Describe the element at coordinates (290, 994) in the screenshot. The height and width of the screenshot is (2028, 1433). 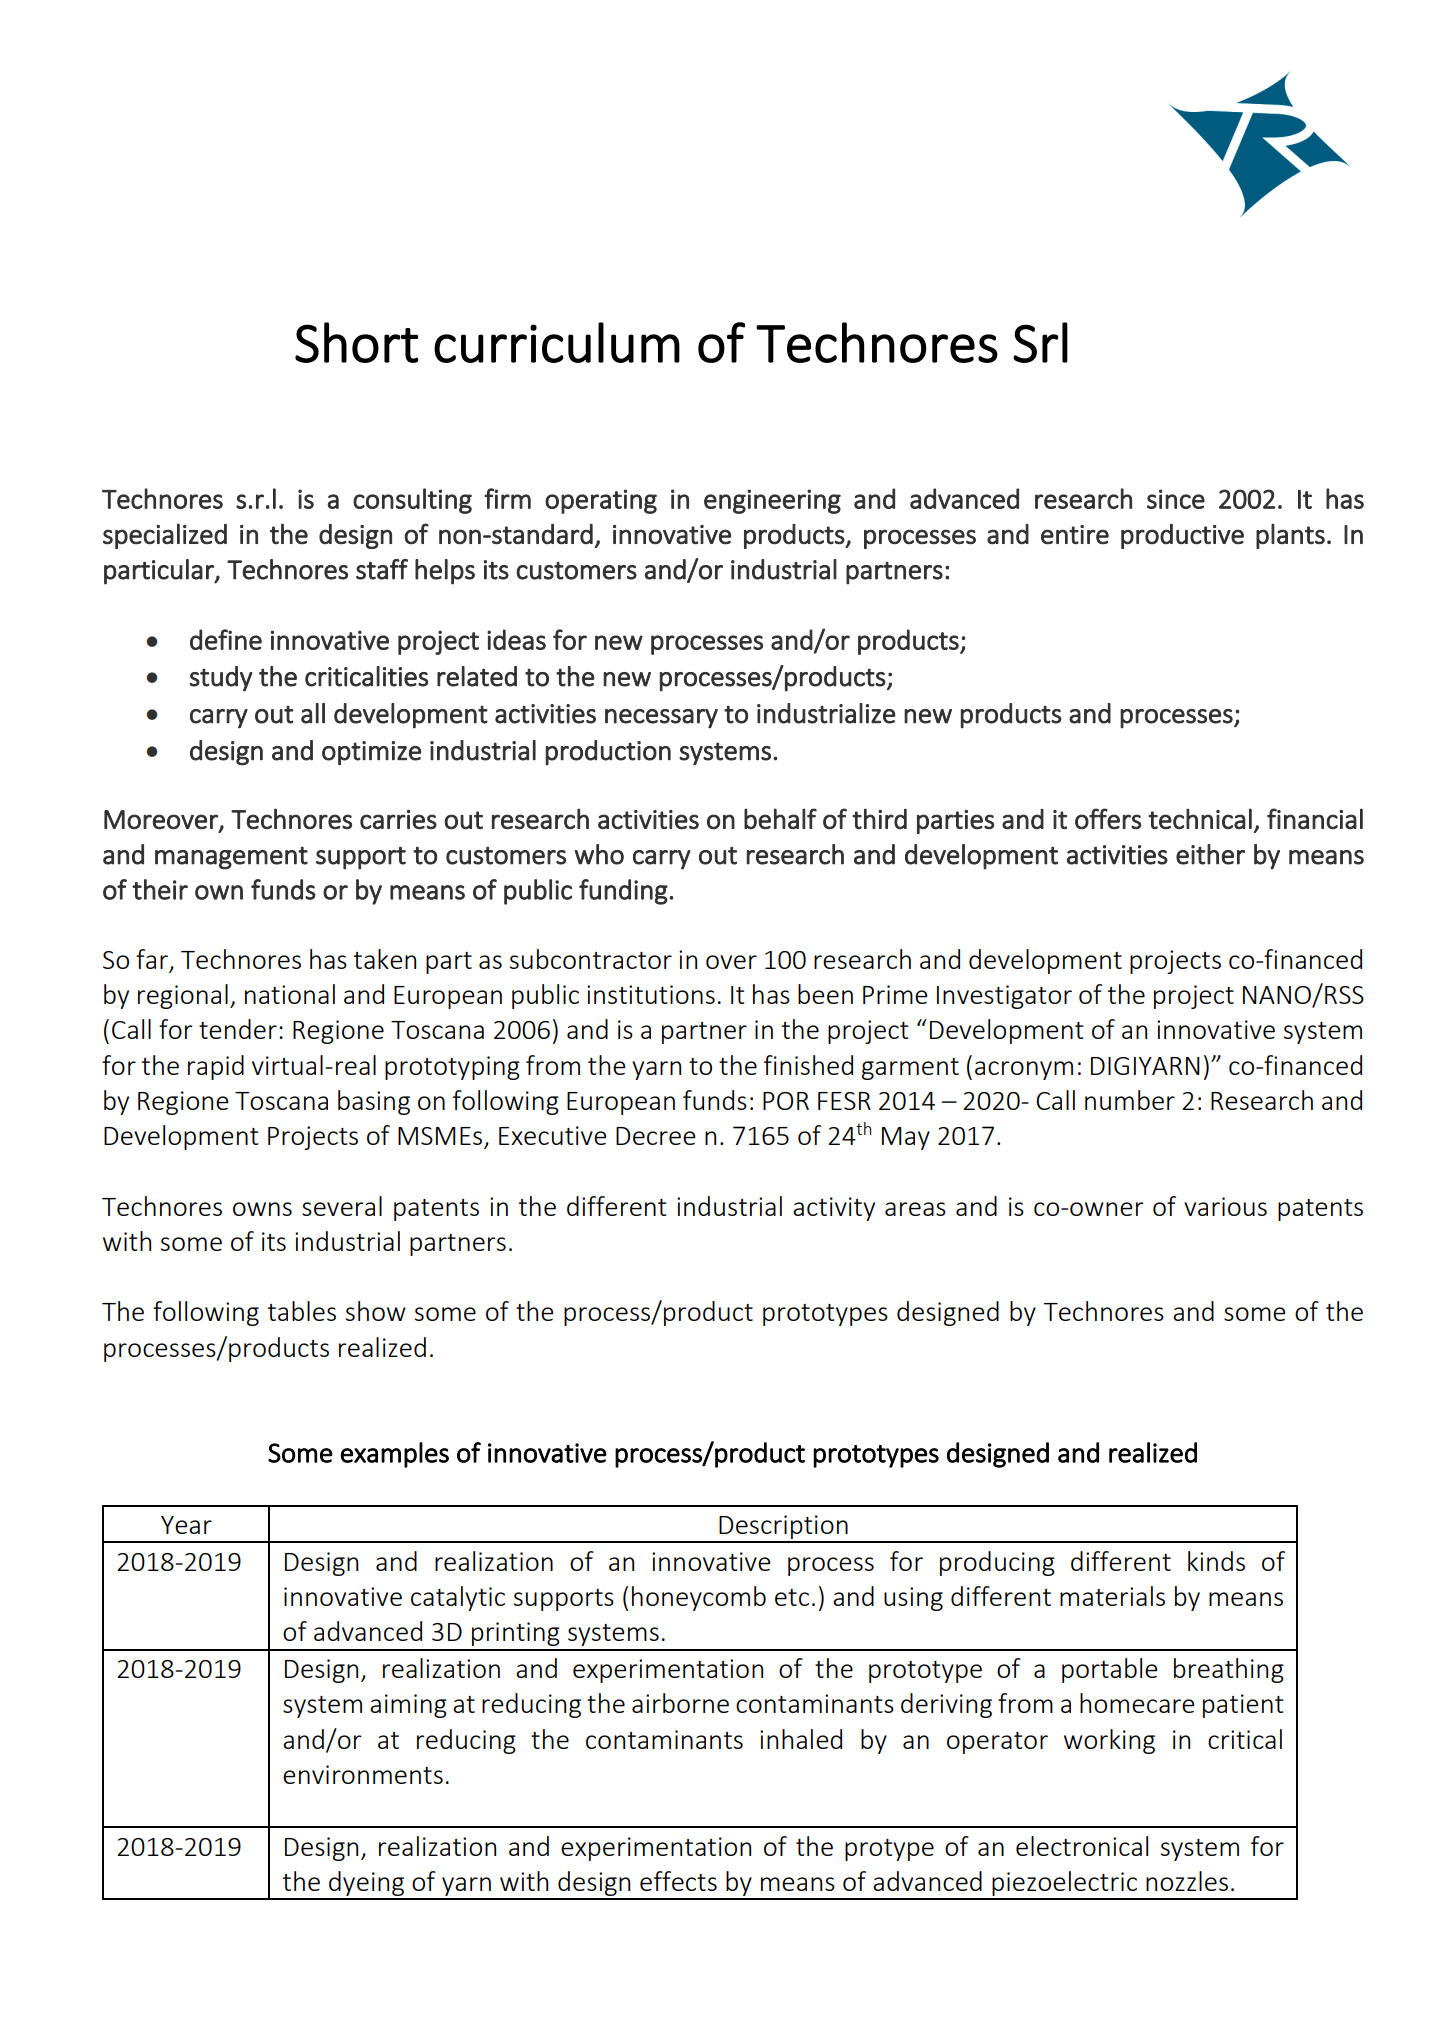
I see `national` at that location.
